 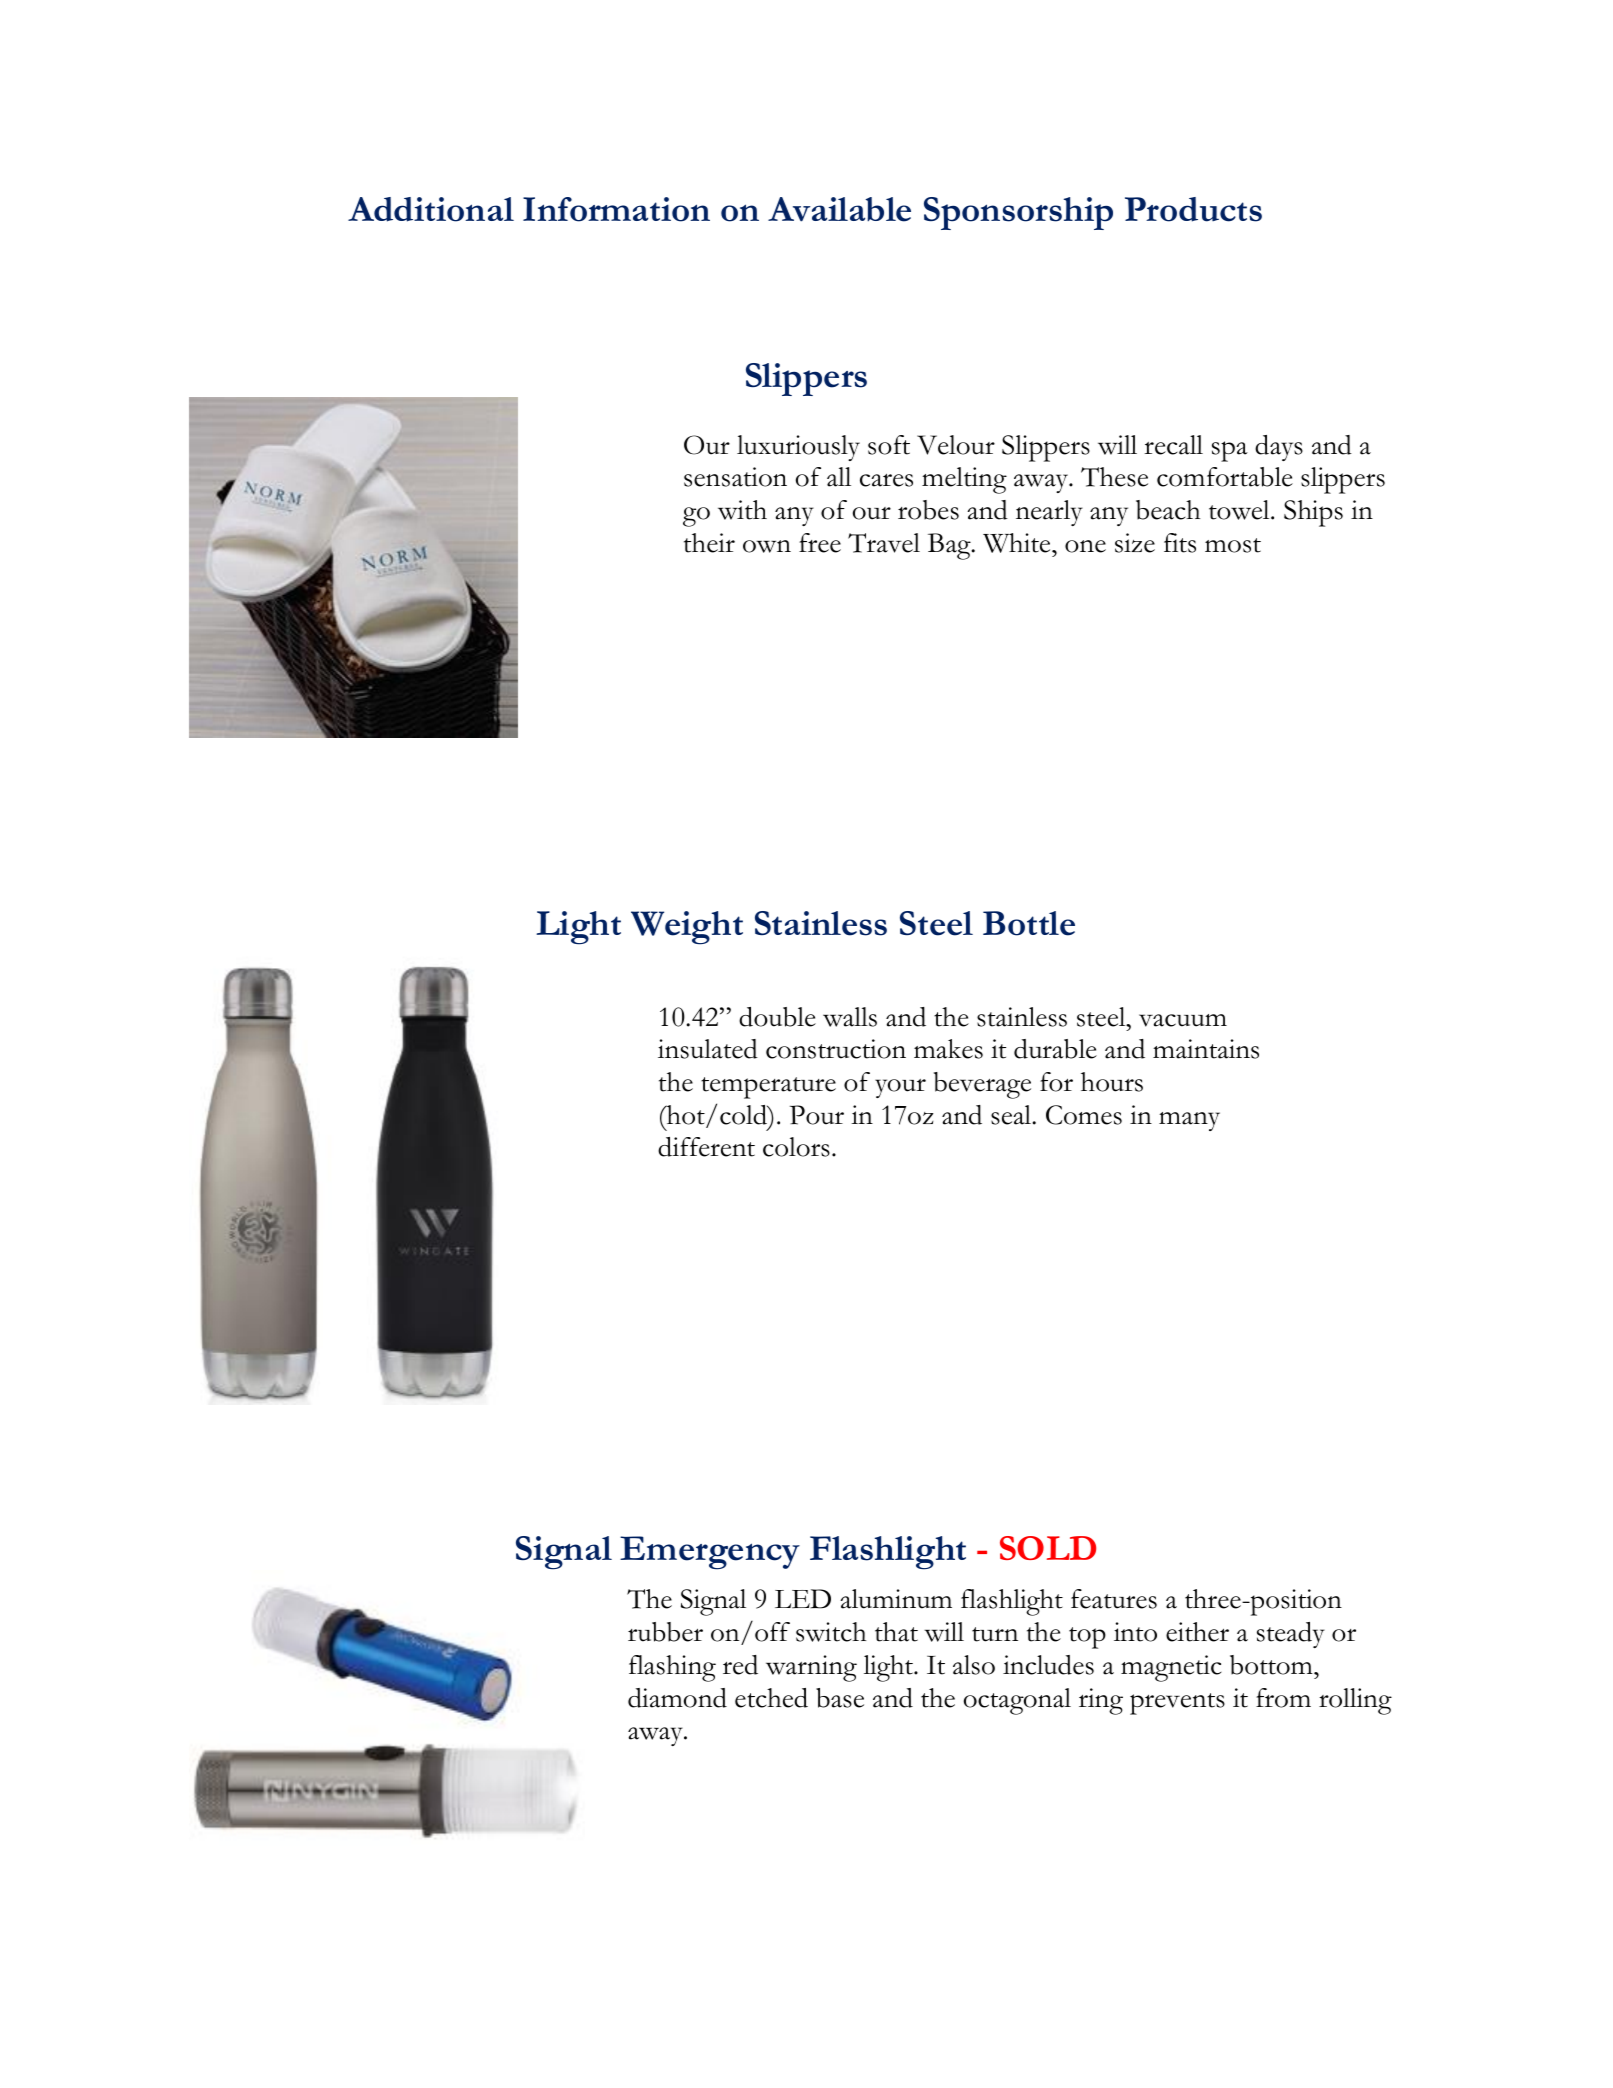 I want to click on most, so click(x=1233, y=545).
